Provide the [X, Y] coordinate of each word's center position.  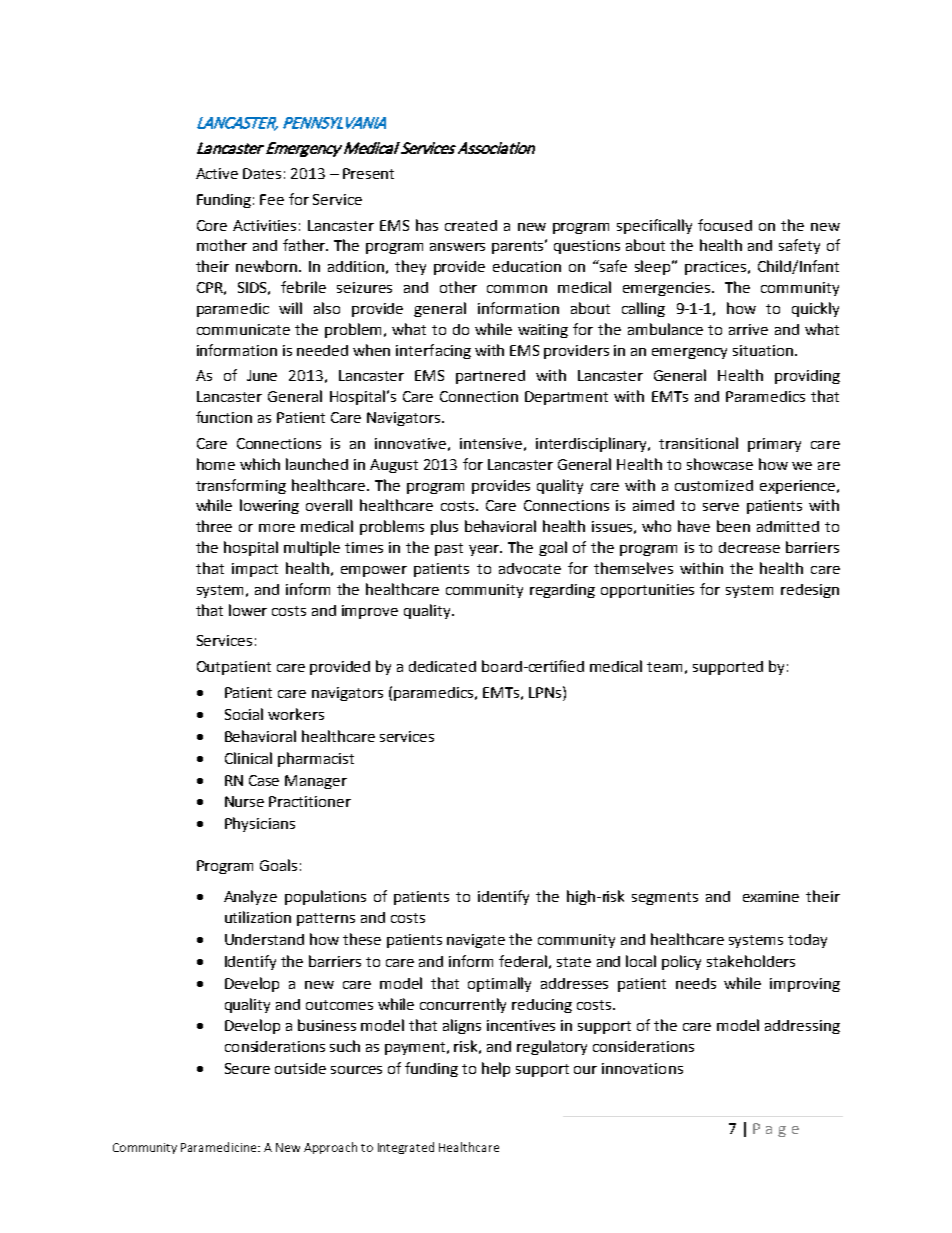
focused [725, 225]
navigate [476, 941]
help [496, 1069]
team [664, 667]
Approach [330, 1148]
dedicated [442, 666]
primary [774, 445]
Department [566, 398]
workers [296, 714]
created [471, 225]
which [260, 464]
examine [771, 896]
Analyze [250, 897]
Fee [272, 199]
